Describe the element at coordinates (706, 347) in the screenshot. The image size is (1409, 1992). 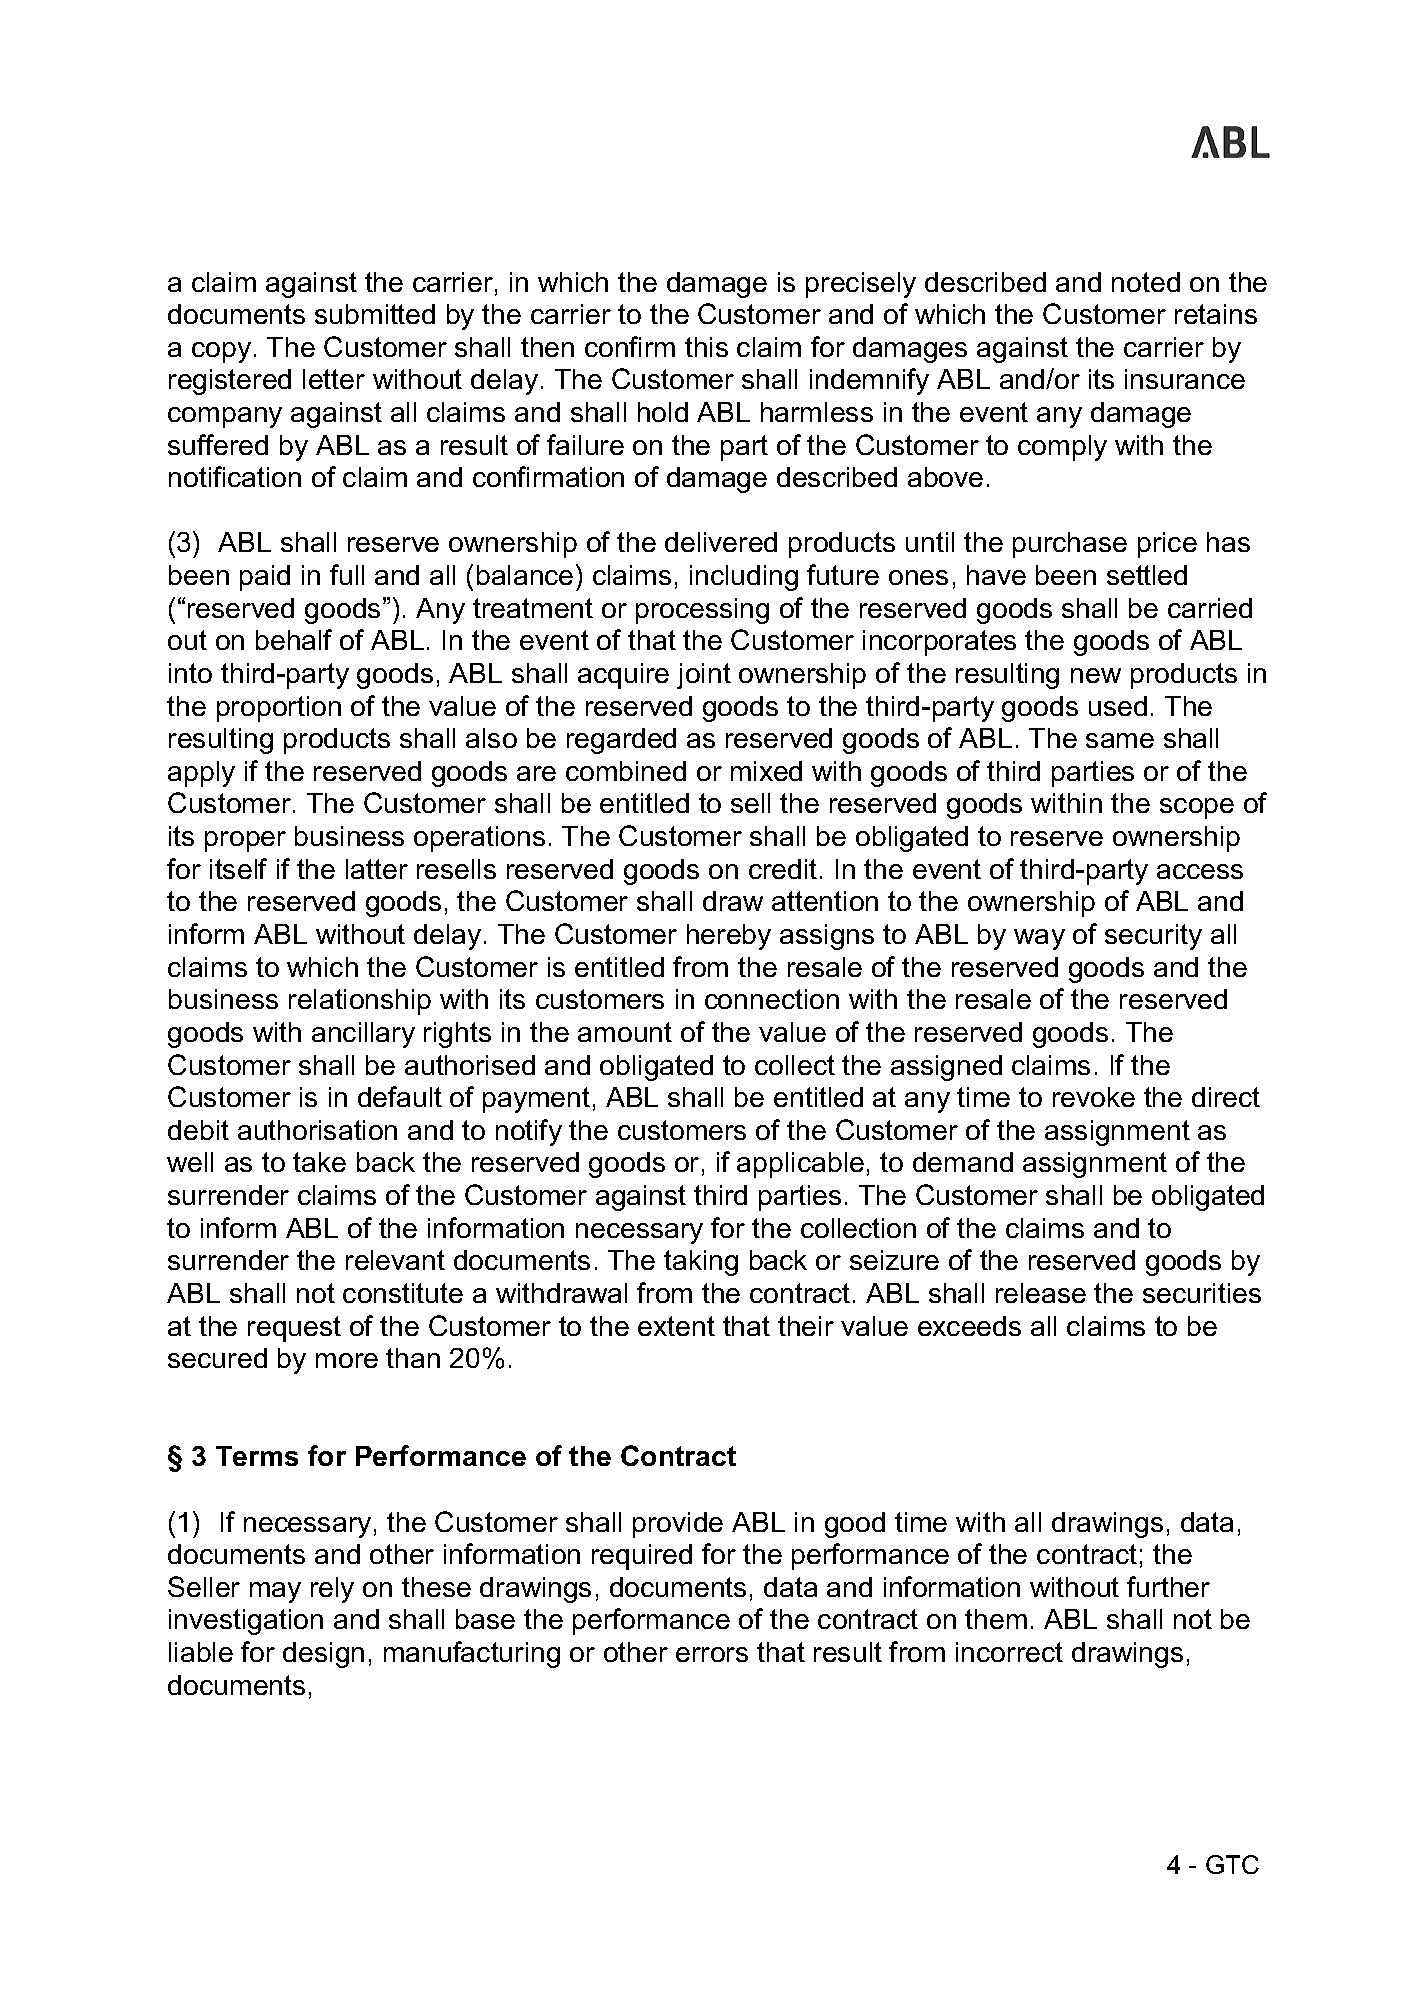
I see `this` at that location.
